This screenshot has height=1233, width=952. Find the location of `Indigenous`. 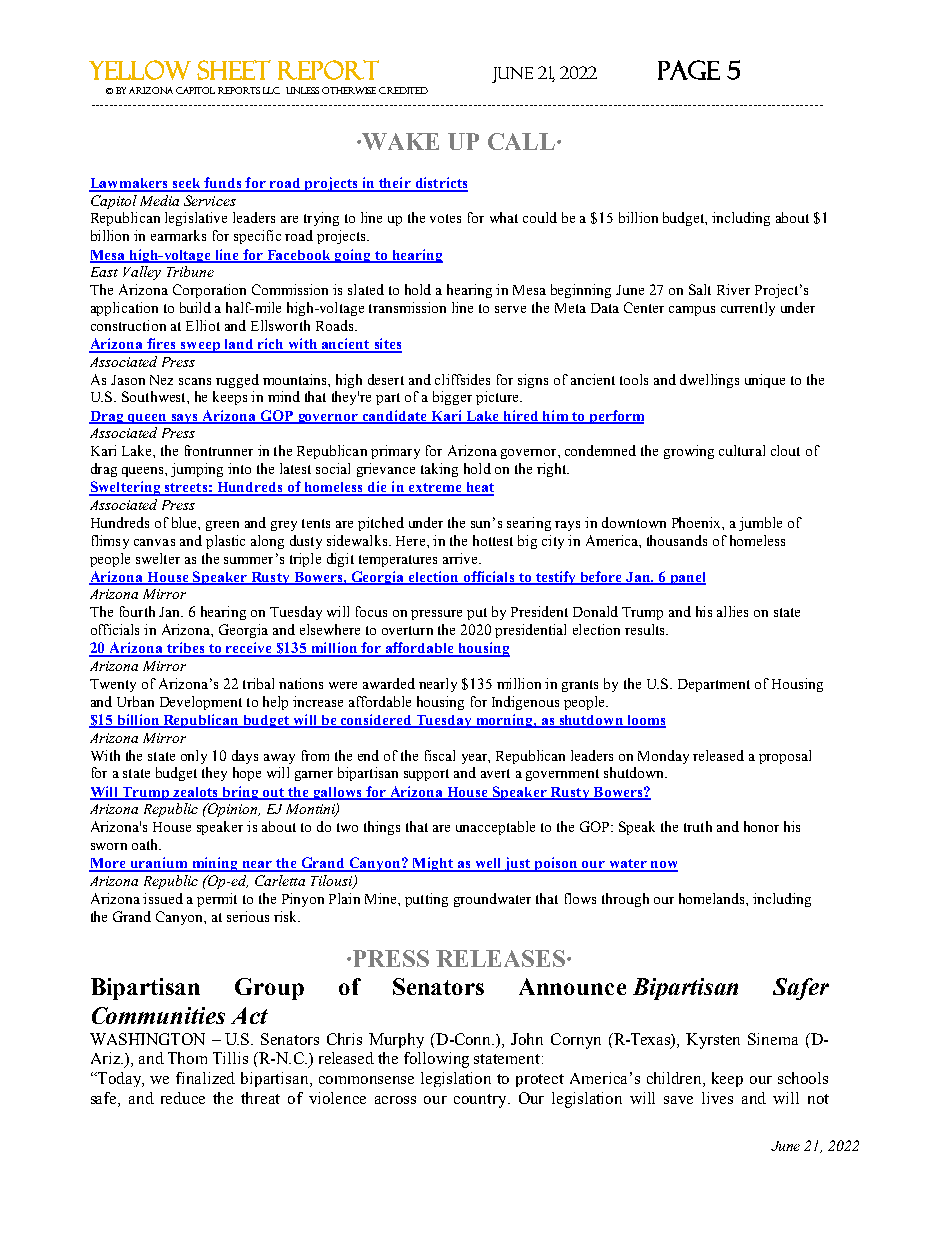

Indigenous is located at coordinates (525, 703).
